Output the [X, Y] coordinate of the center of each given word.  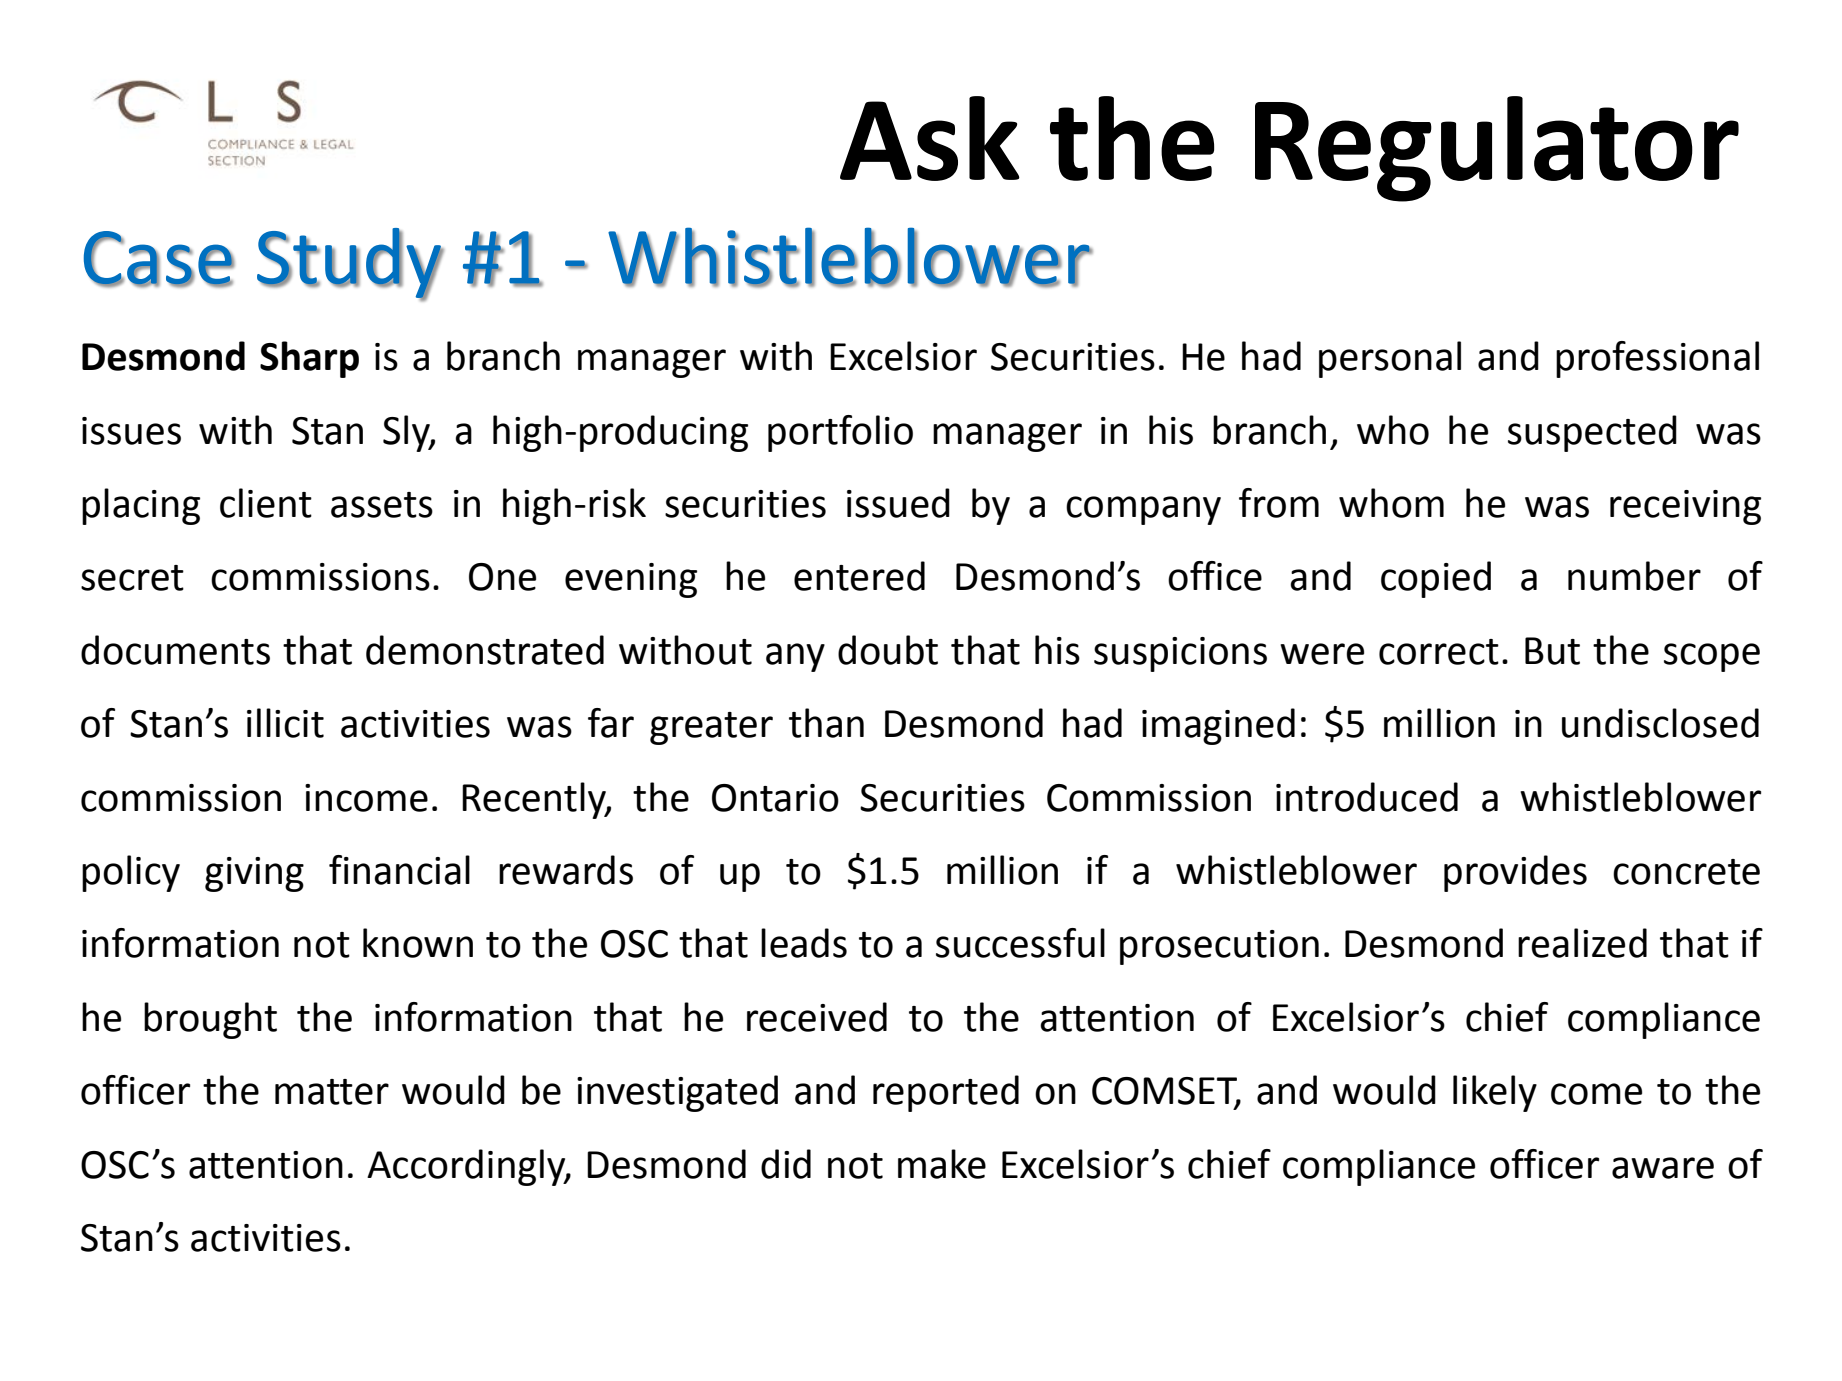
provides [1515, 873]
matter [332, 1092]
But [1552, 651]
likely [1495, 1093]
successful [1020, 943]
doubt [888, 650]
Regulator [1497, 149]
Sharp [309, 359]
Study [350, 264]
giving [254, 874]
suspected [1592, 433]
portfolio [840, 433]
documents [175, 650]
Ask [930, 138]
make [942, 1164]
